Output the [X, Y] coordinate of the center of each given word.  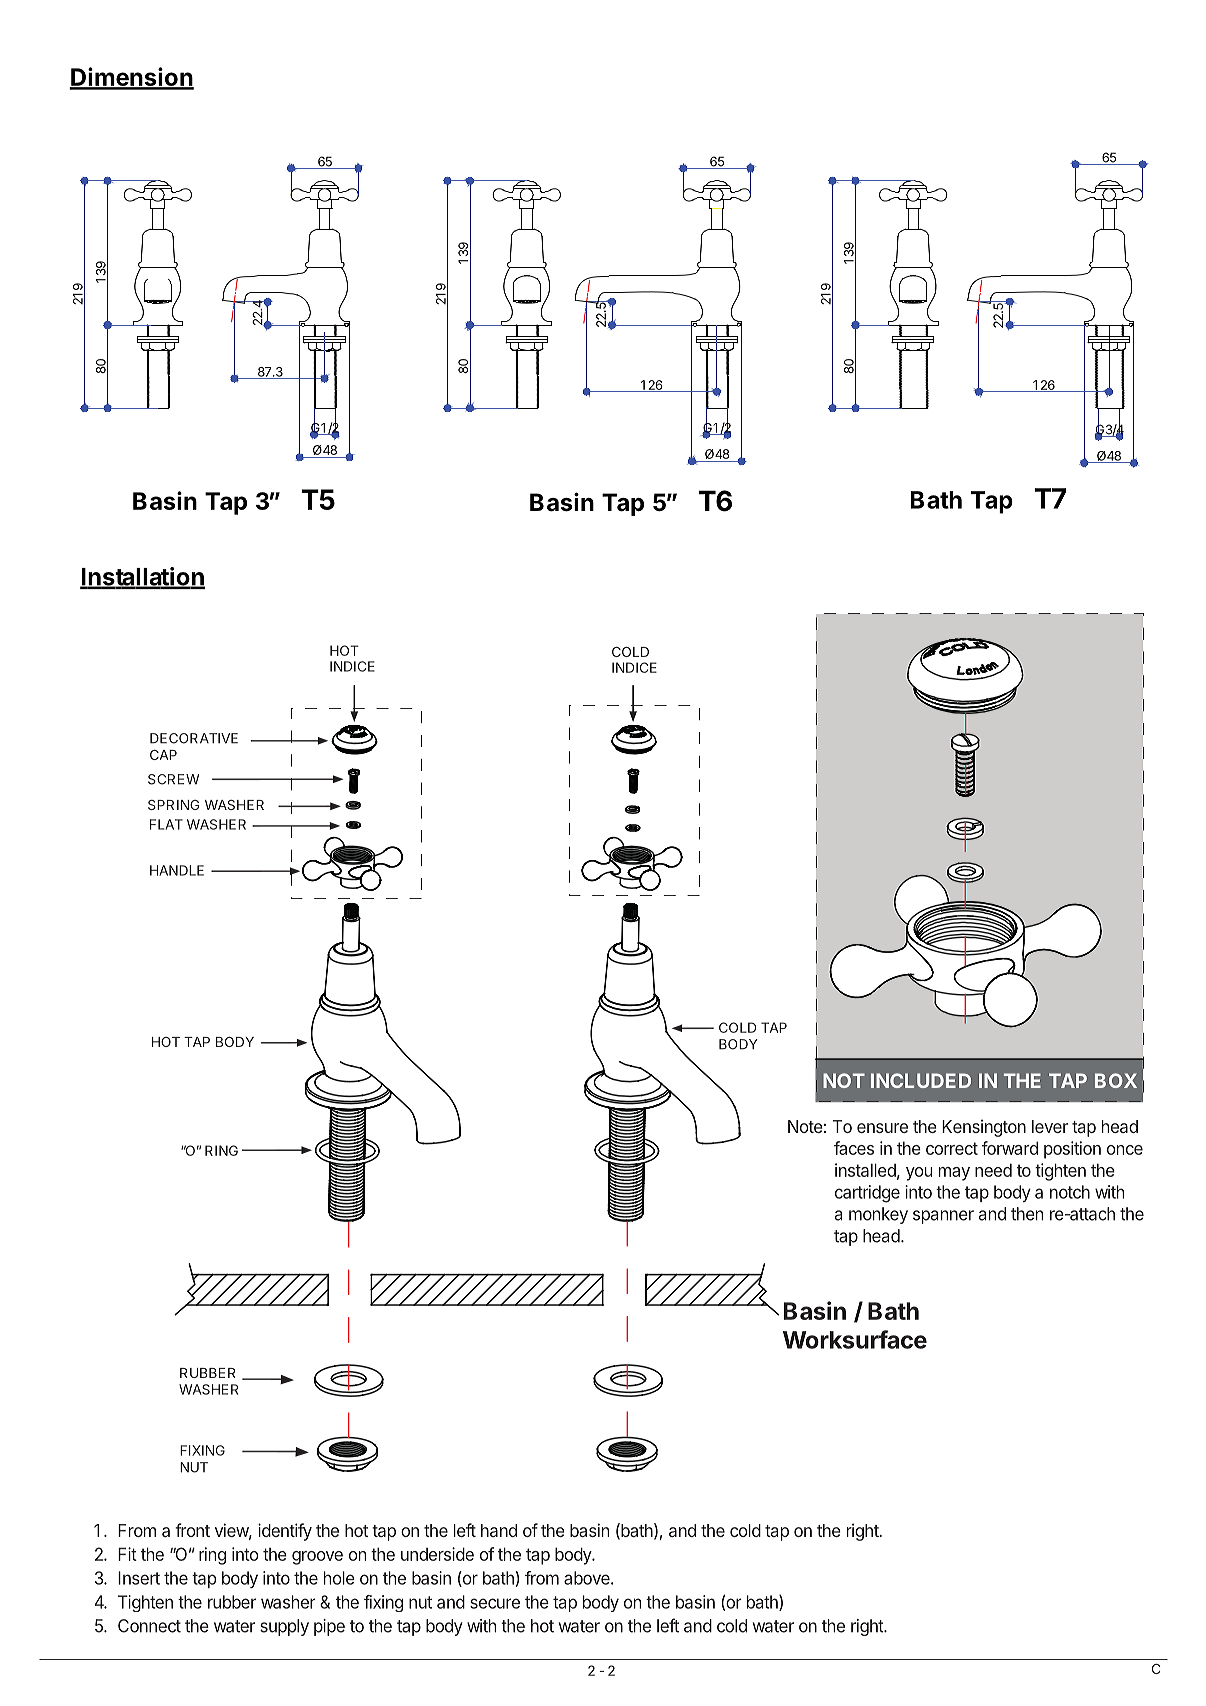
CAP [163, 755]
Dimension [131, 78]
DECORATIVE [194, 738]
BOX [1116, 1080]
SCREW [173, 779]
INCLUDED [921, 1080]
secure [495, 1603]
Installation [142, 577]
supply [284, 1627]
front [192, 1530]
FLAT [166, 824]
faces [854, 1148]
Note [805, 1126]
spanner [943, 1217]
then [1027, 1214]
